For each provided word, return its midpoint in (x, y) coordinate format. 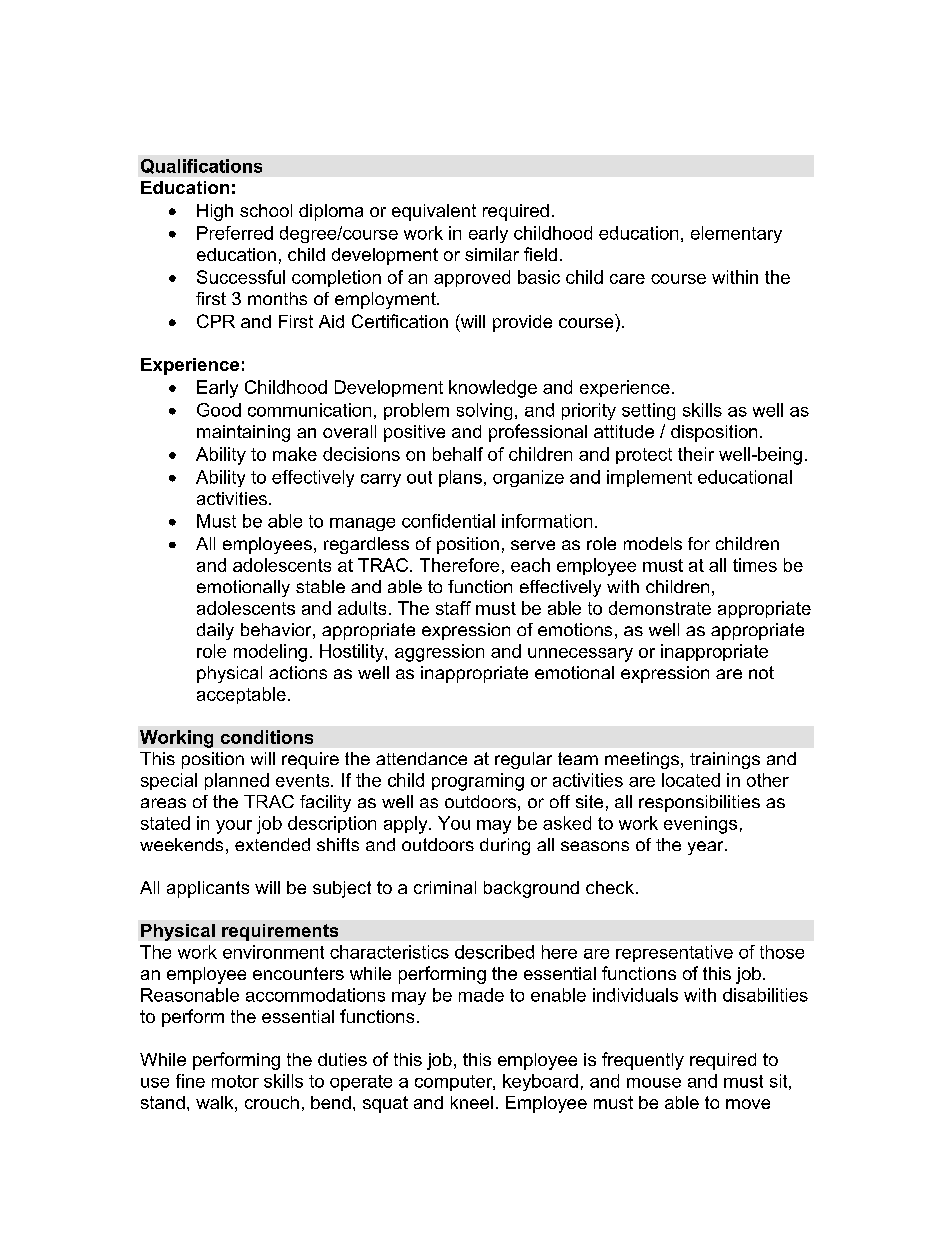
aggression (439, 653)
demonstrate (660, 608)
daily (215, 631)
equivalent (434, 212)
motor (235, 1081)
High (215, 212)
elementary (736, 234)
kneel (472, 1102)
